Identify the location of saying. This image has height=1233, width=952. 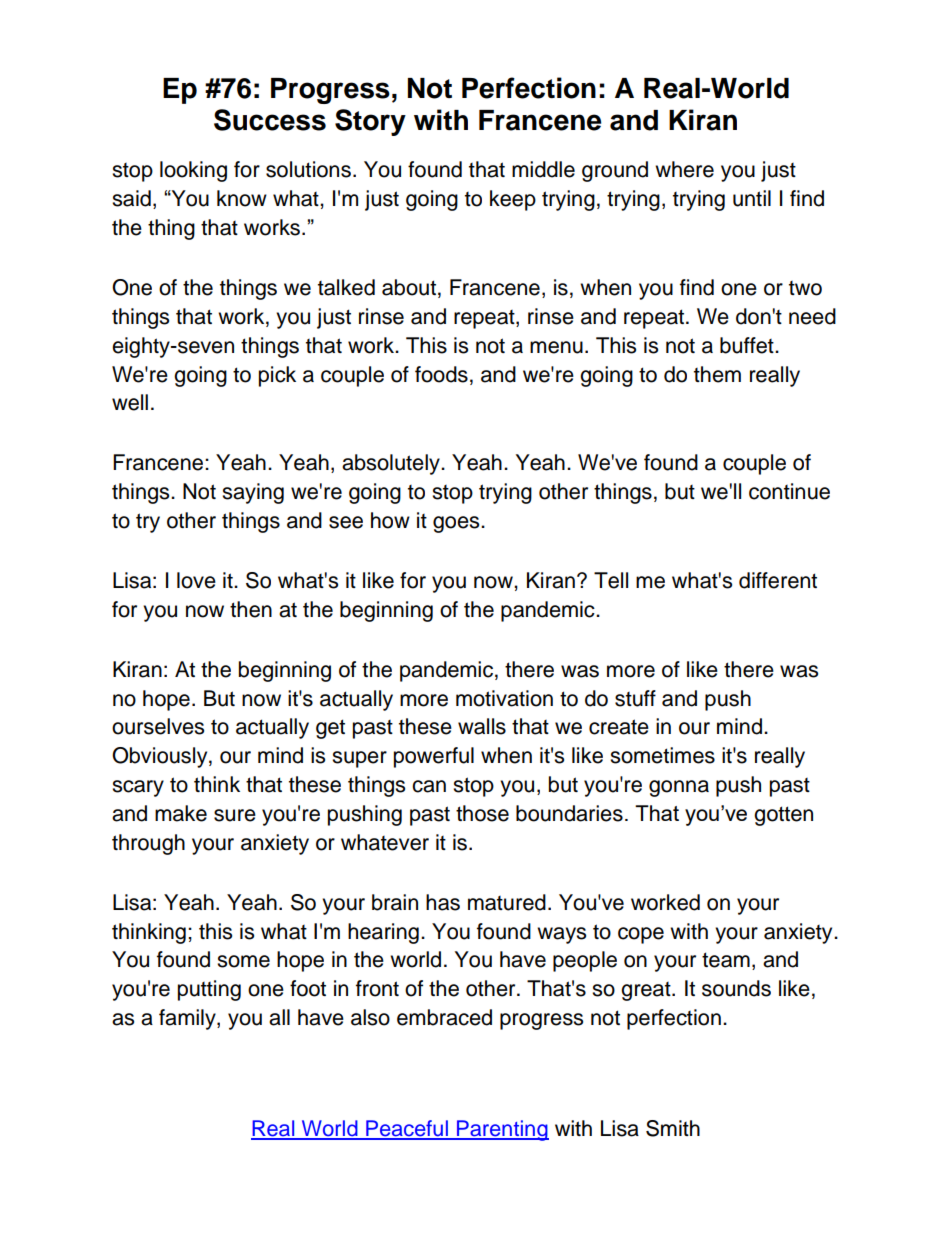
(253, 493).
